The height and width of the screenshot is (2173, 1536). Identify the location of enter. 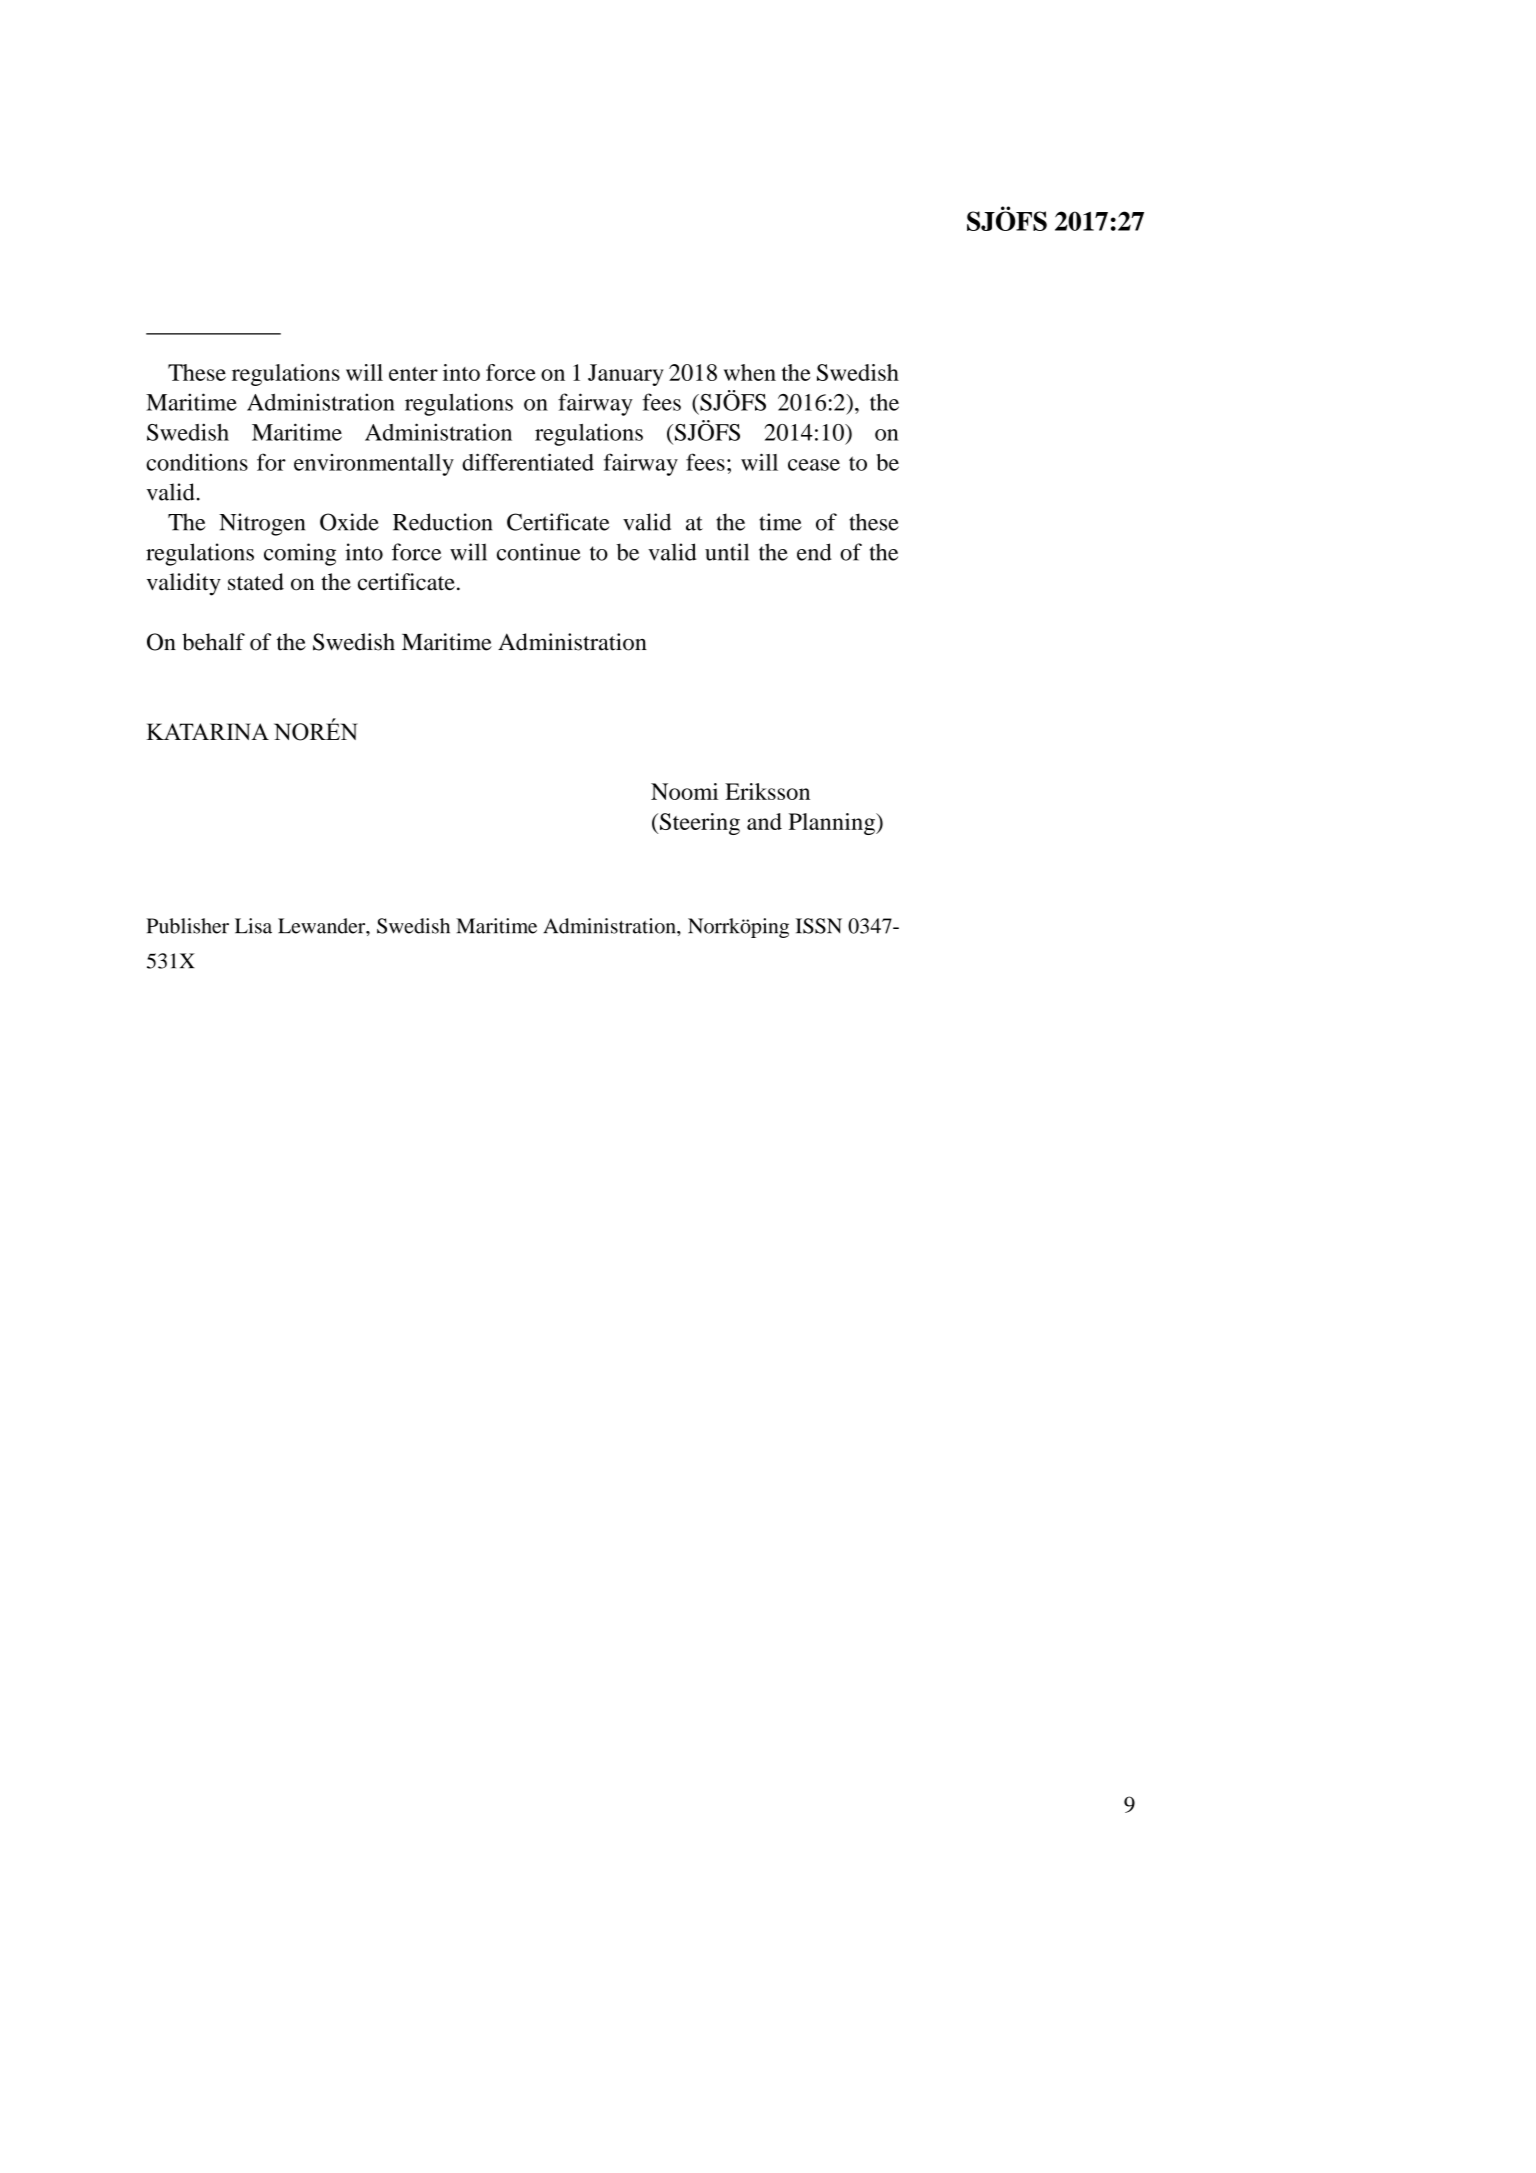
(413, 374).
